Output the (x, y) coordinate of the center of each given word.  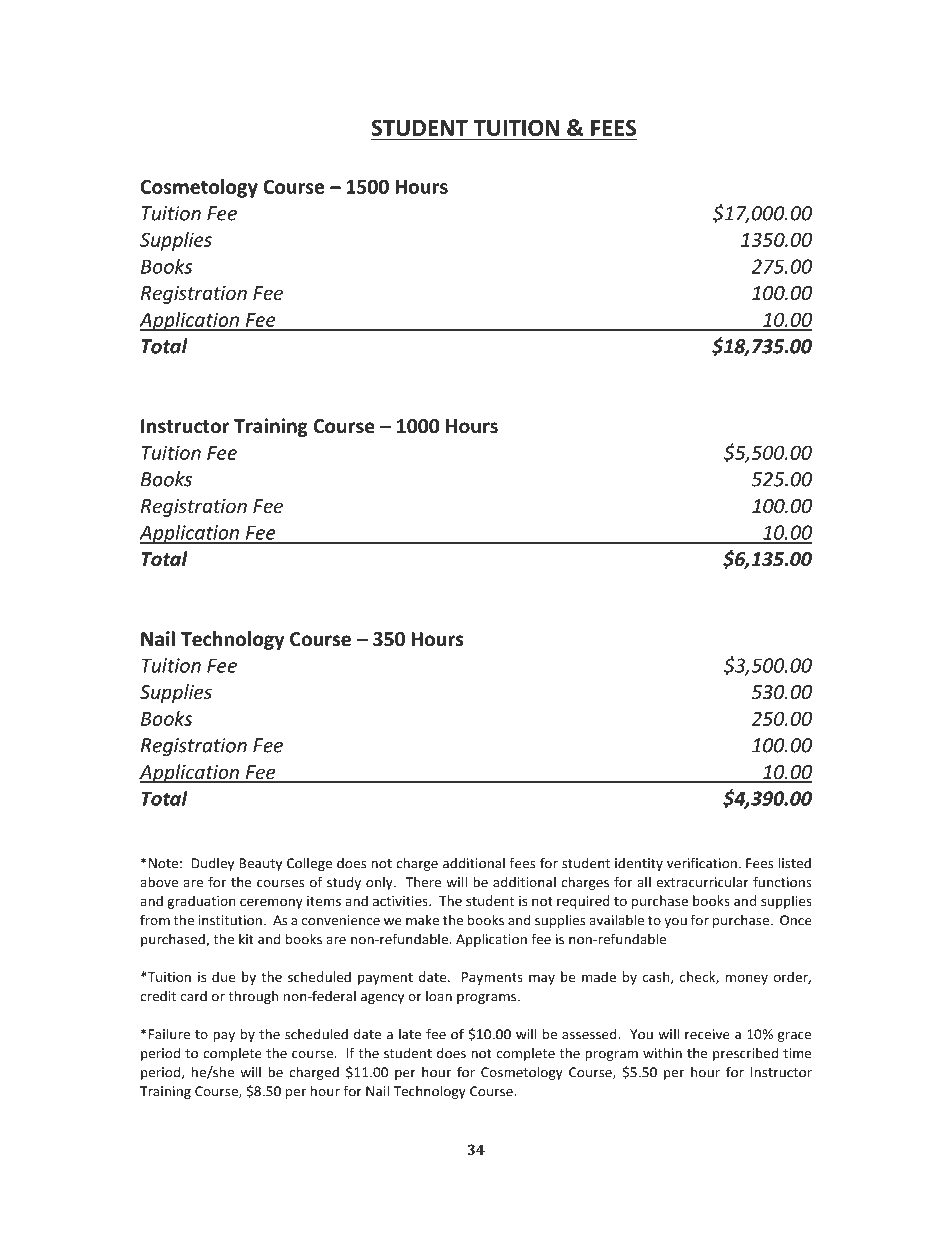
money (747, 979)
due (223, 976)
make (422, 920)
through (253, 997)
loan (439, 996)
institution (230, 920)
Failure (168, 1034)
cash (657, 977)
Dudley (212, 864)
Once (796, 920)
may (542, 979)
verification (702, 863)
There (423, 882)
